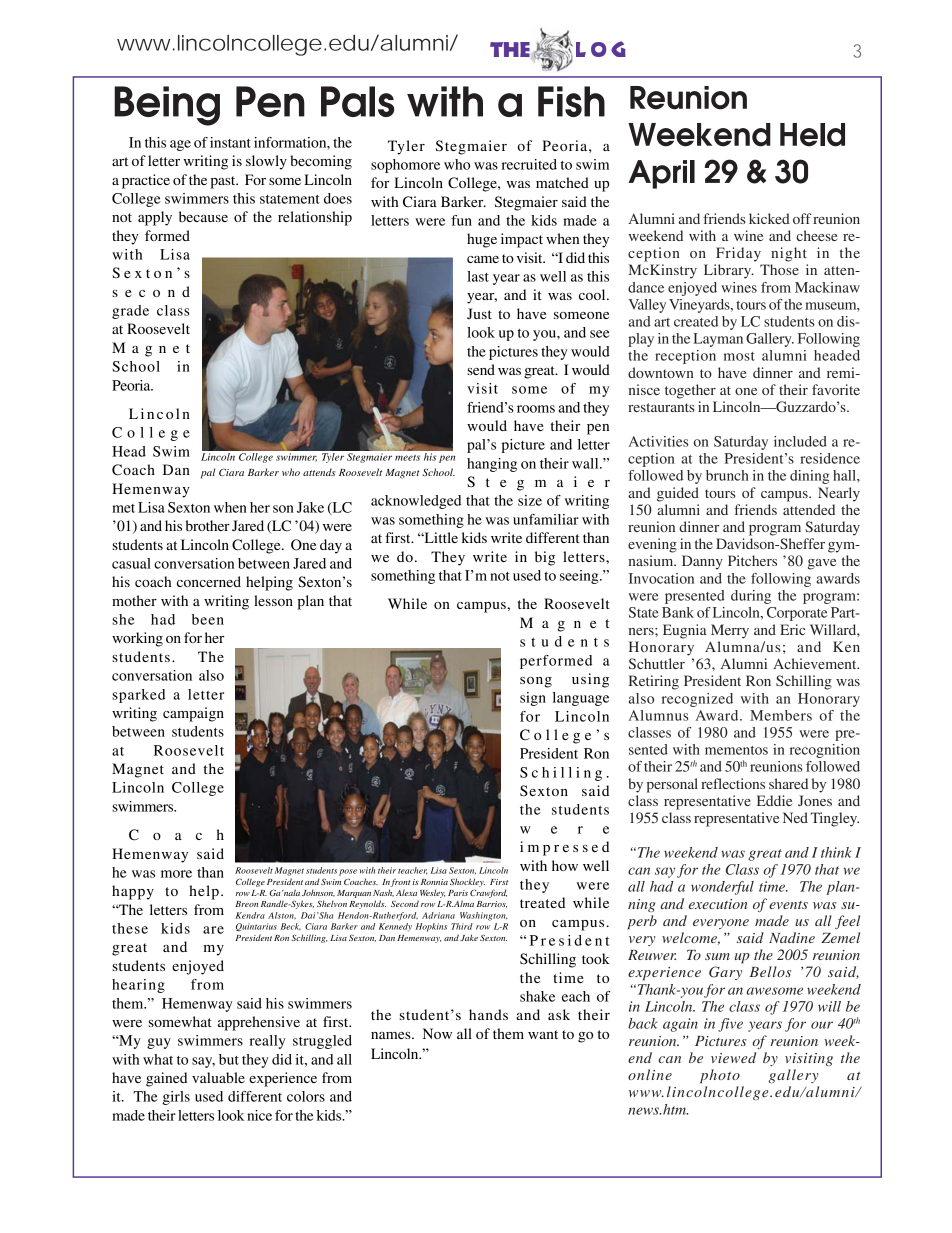 The width and height of the screenshot is (952, 1233). Describe the element at coordinates (467, 882) in the screenshot. I see `Shockley` at that location.
